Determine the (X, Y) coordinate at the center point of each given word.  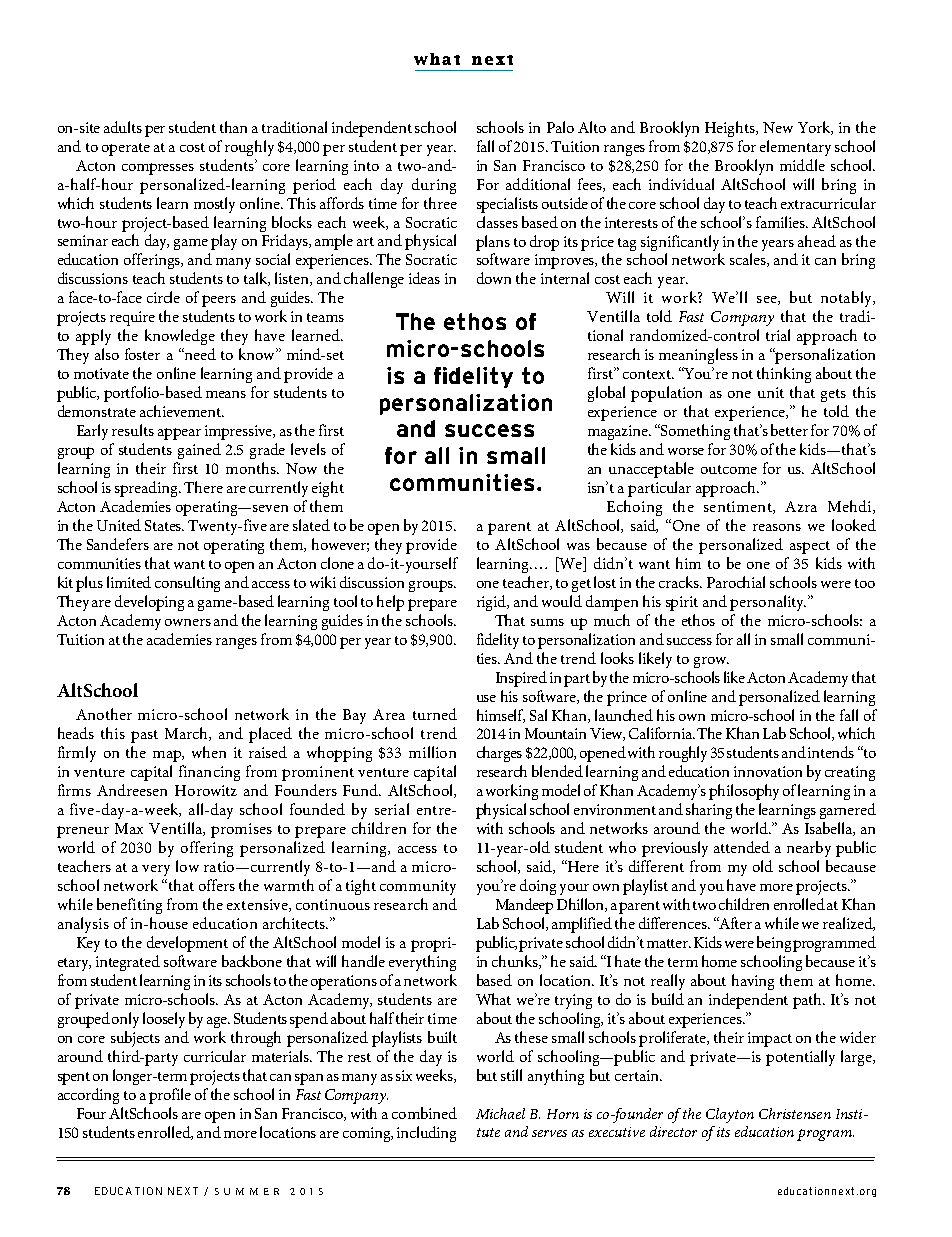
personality (768, 603)
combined (424, 1113)
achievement (181, 411)
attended (742, 847)
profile (170, 1096)
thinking (784, 375)
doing (538, 887)
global (606, 394)
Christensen (795, 1113)
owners (188, 622)
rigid (493, 603)
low (187, 866)
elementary (795, 148)
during (434, 186)
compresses (158, 169)
